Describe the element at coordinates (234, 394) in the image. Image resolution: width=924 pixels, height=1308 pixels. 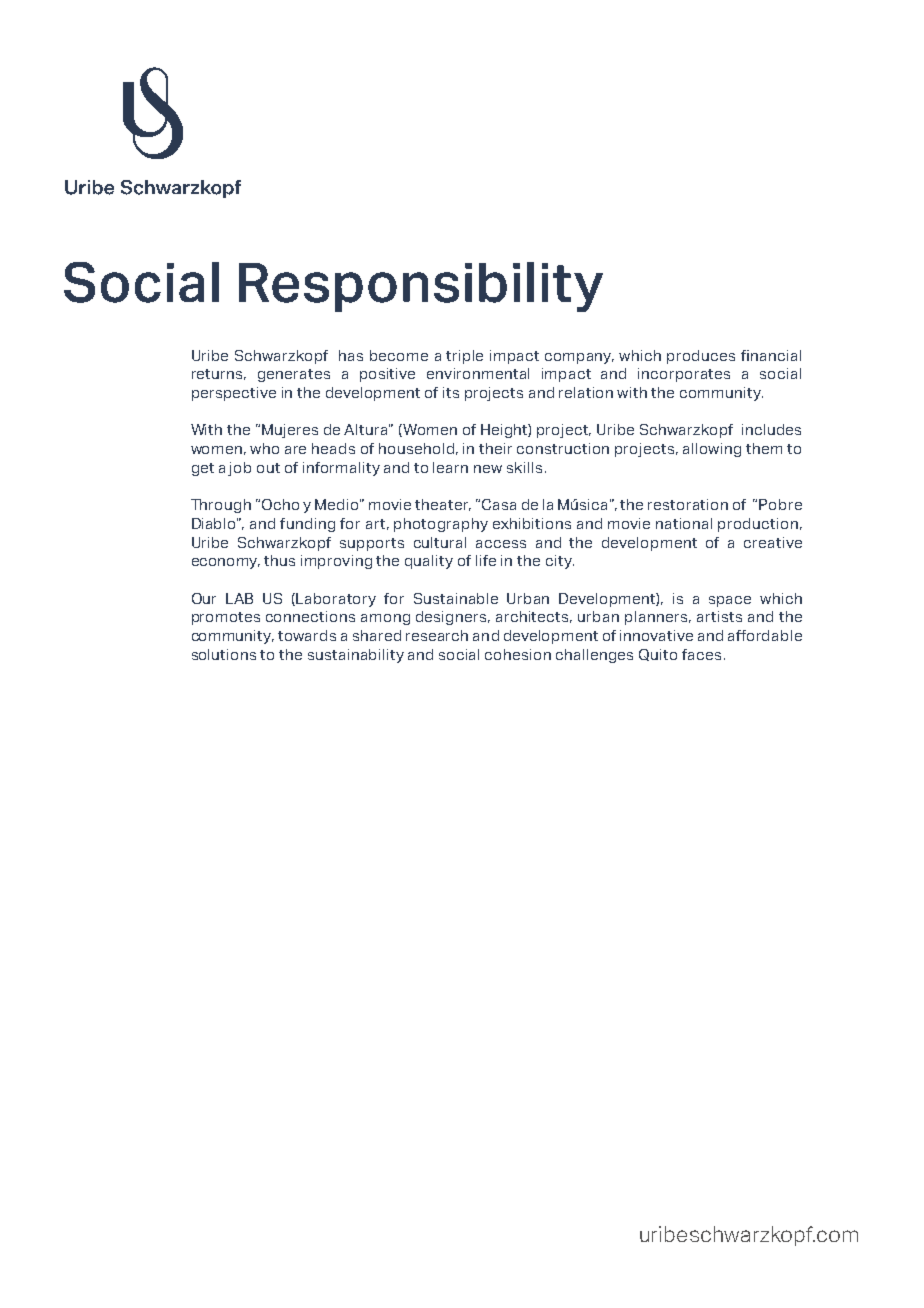
I see `perspective` at that location.
